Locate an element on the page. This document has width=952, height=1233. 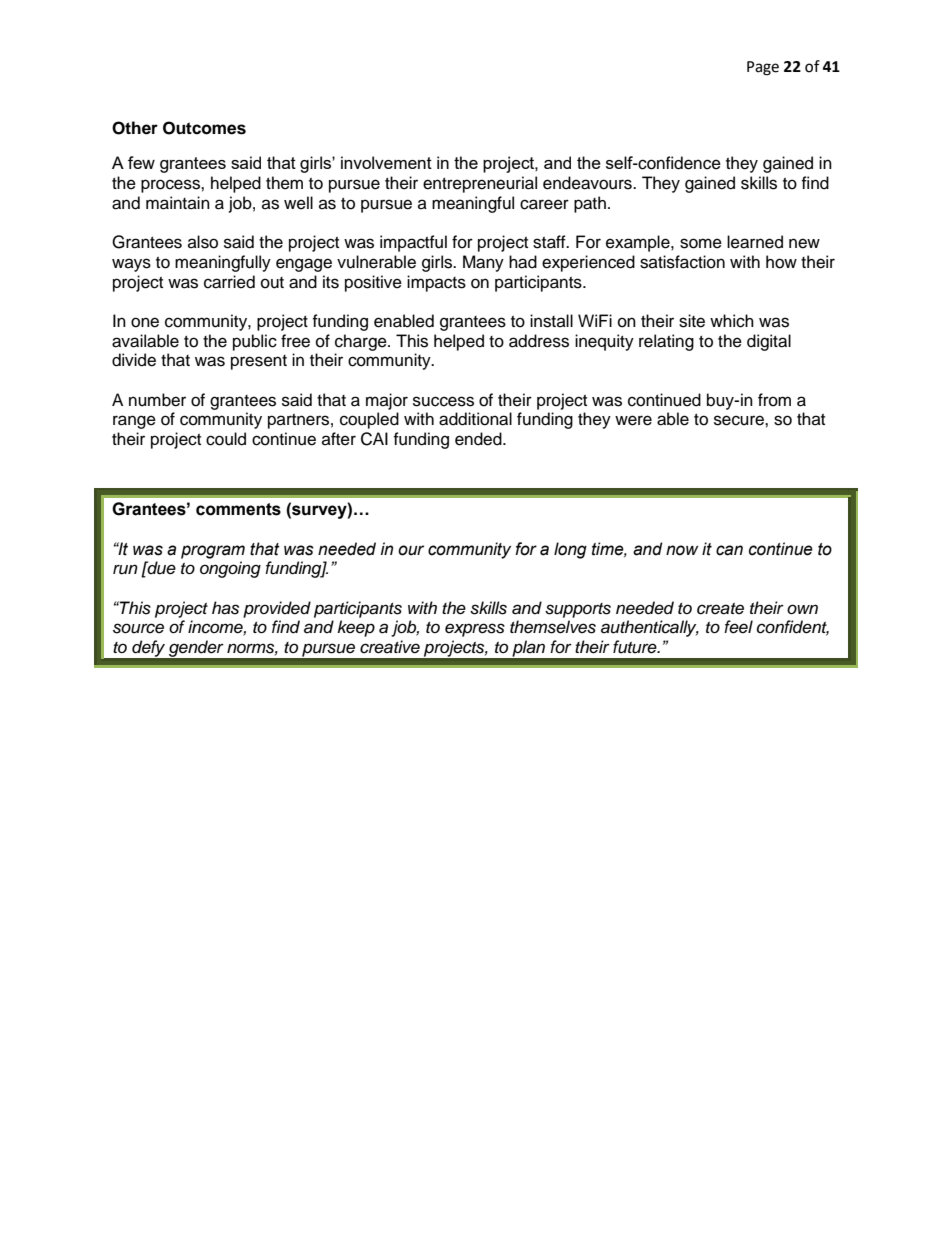
present is located at coordinates (259, 362).
